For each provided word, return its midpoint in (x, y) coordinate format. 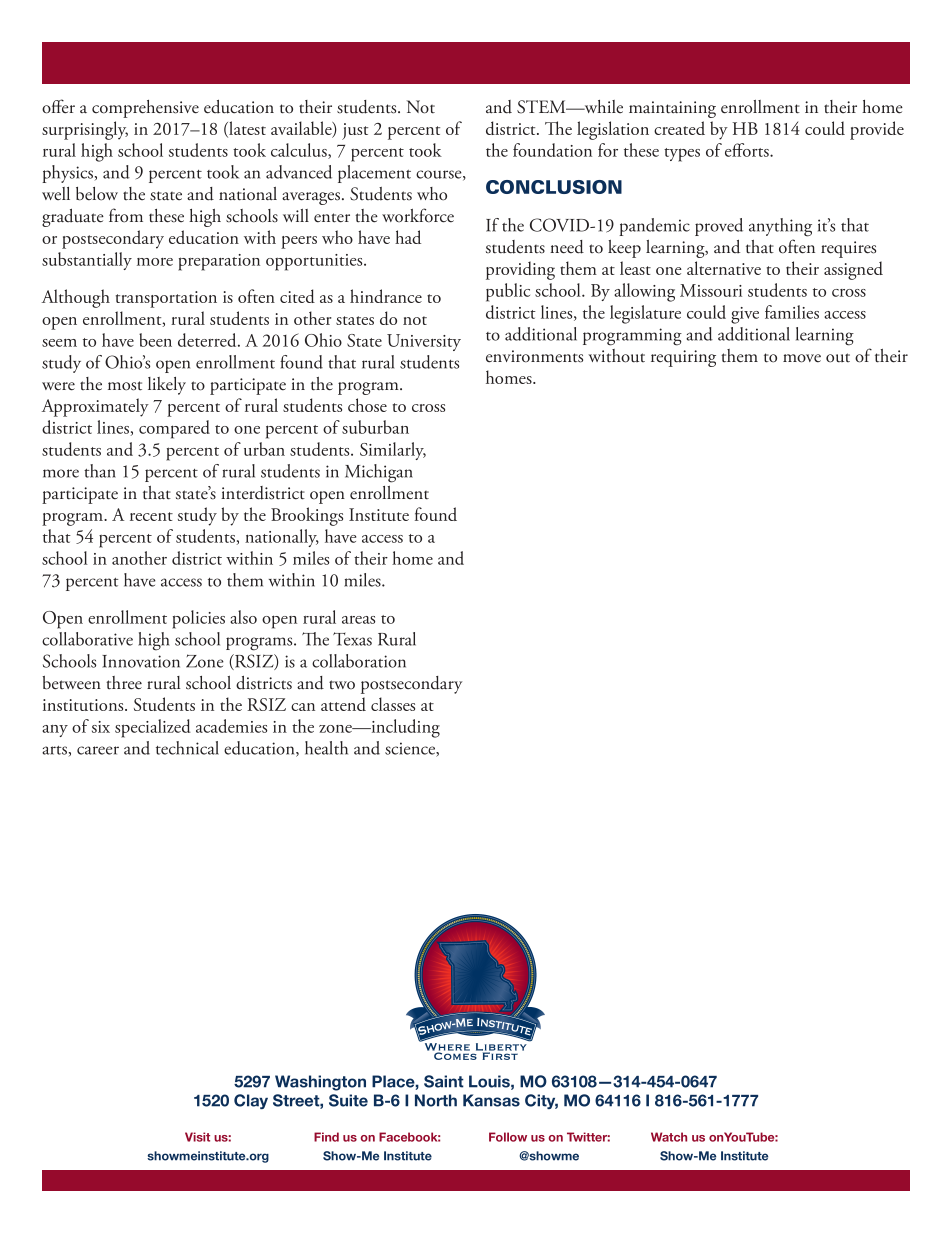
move (802, 358)
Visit (197, 1137)
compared (174, 429)
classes (393, 704)
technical (187, 748)
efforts (748, 150)
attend (343, 704)
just (355, 131)
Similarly (393, 451)
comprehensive (145, 109)
